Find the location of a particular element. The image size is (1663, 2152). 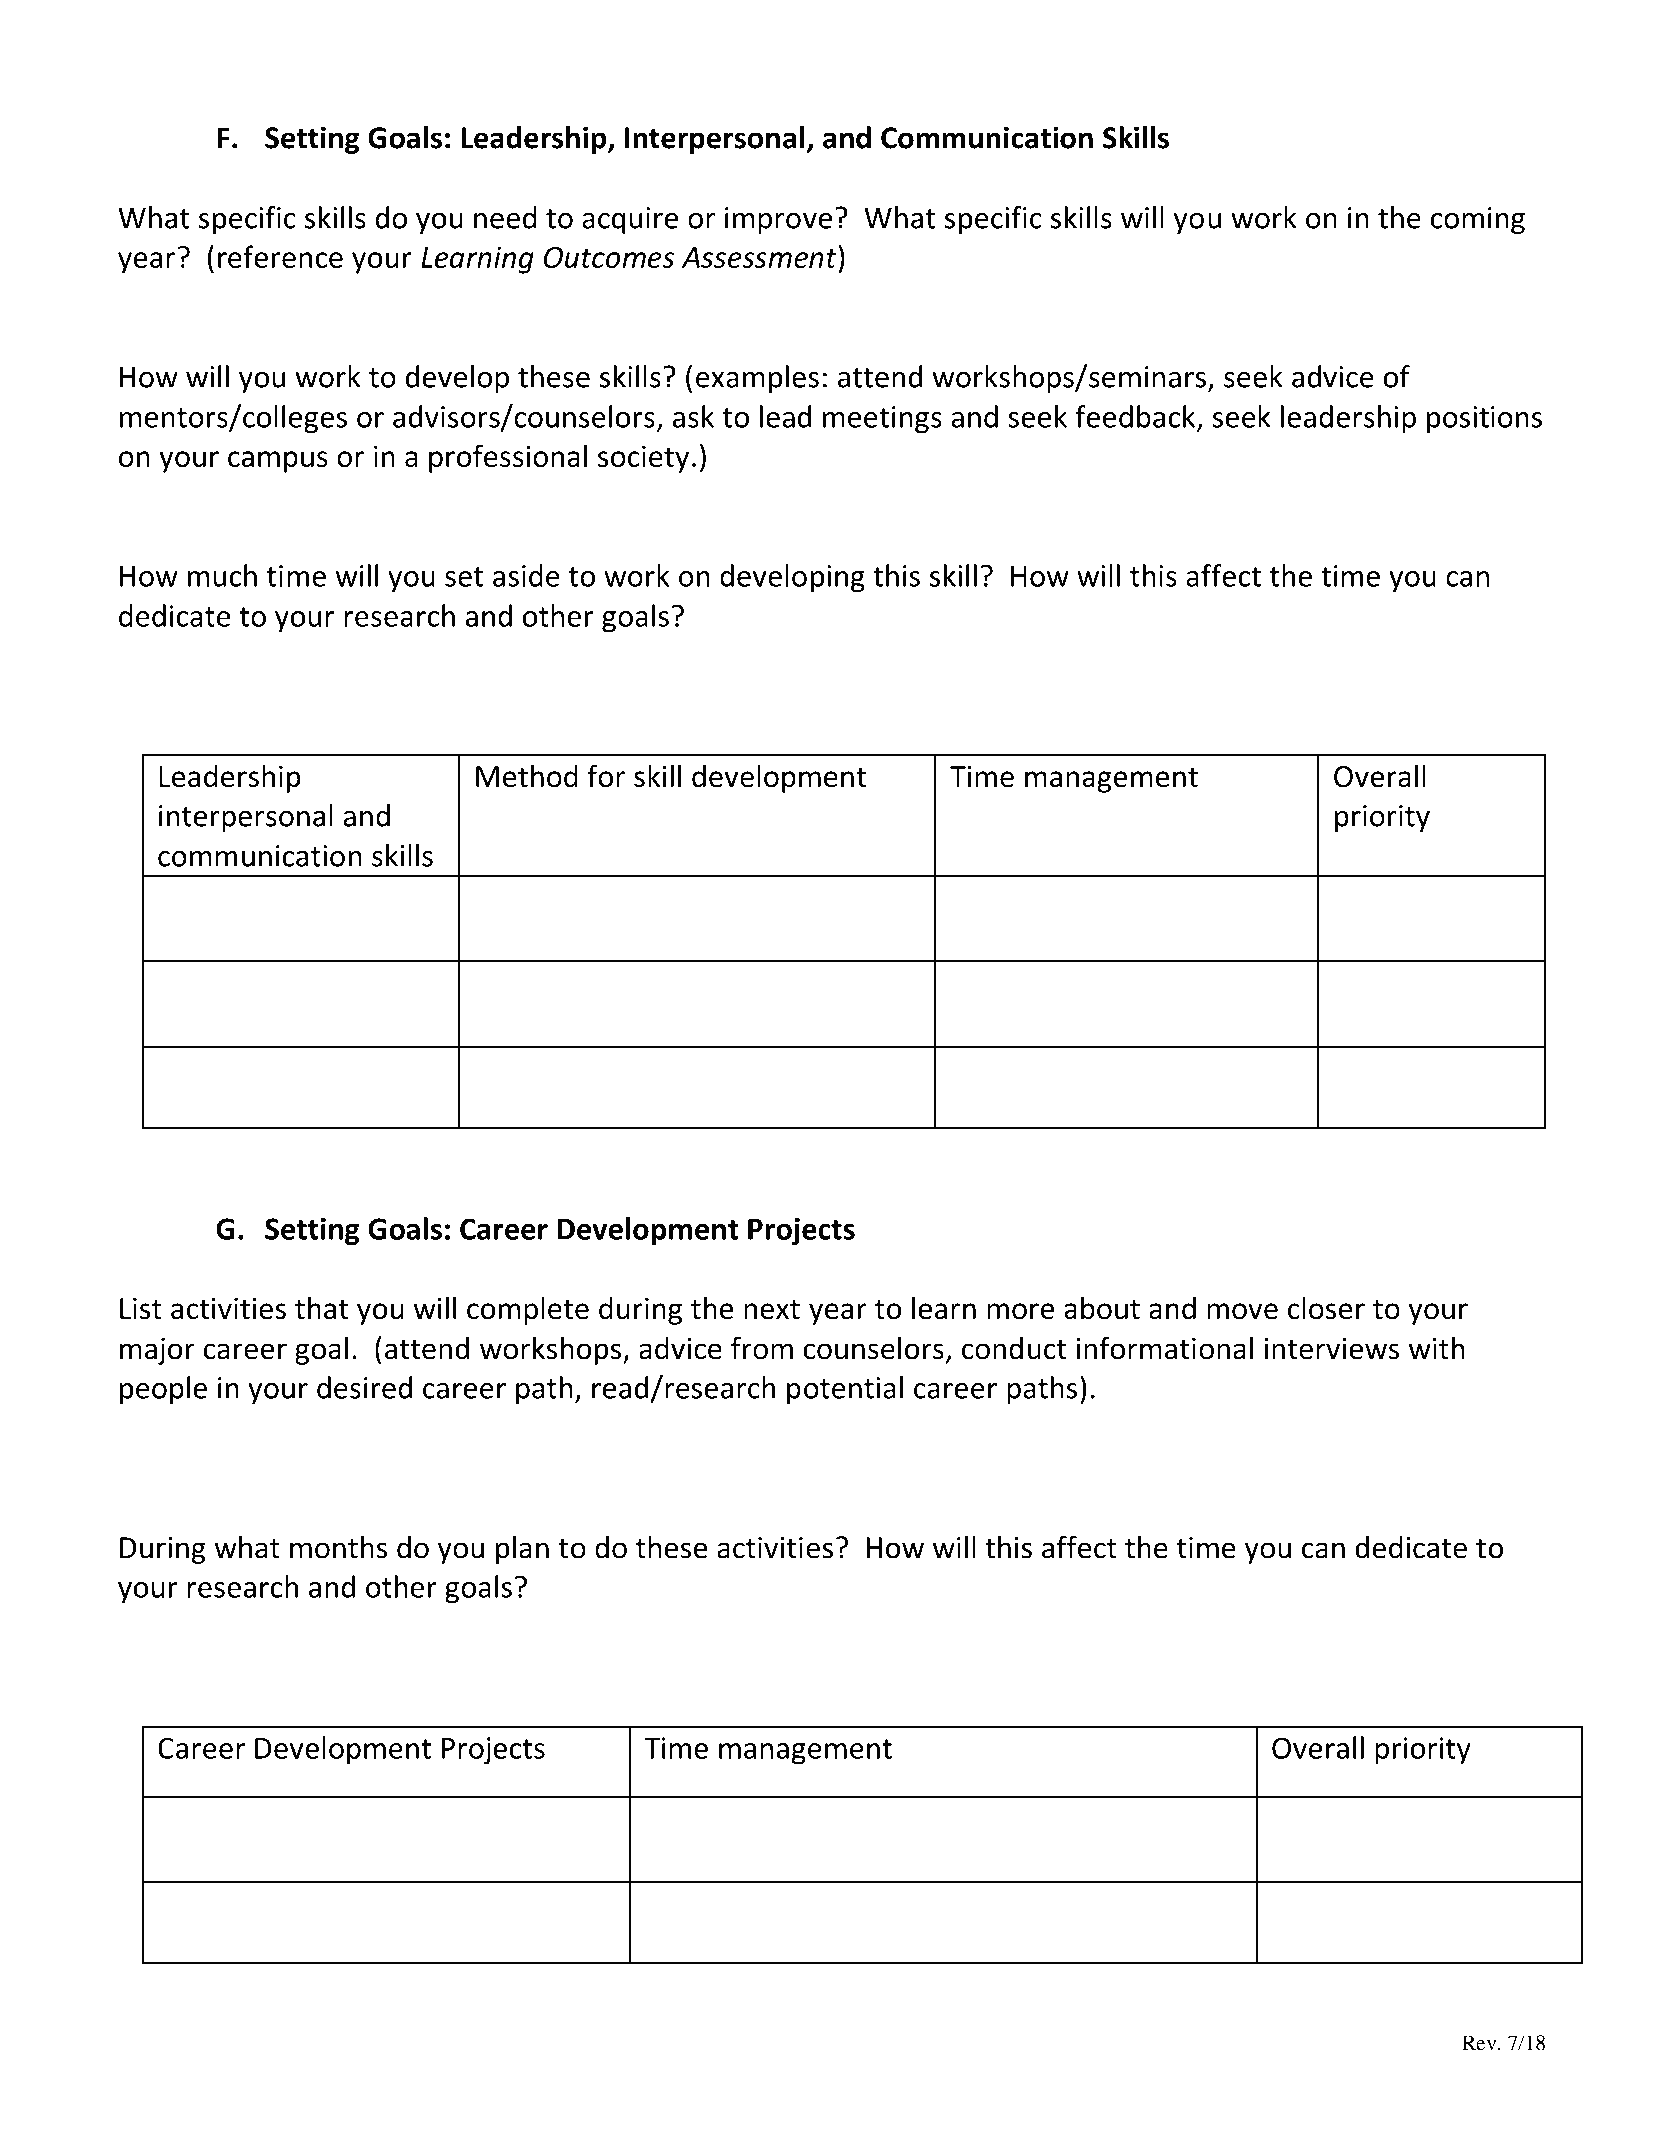

closer is located at coordinates (1326, 1308).
